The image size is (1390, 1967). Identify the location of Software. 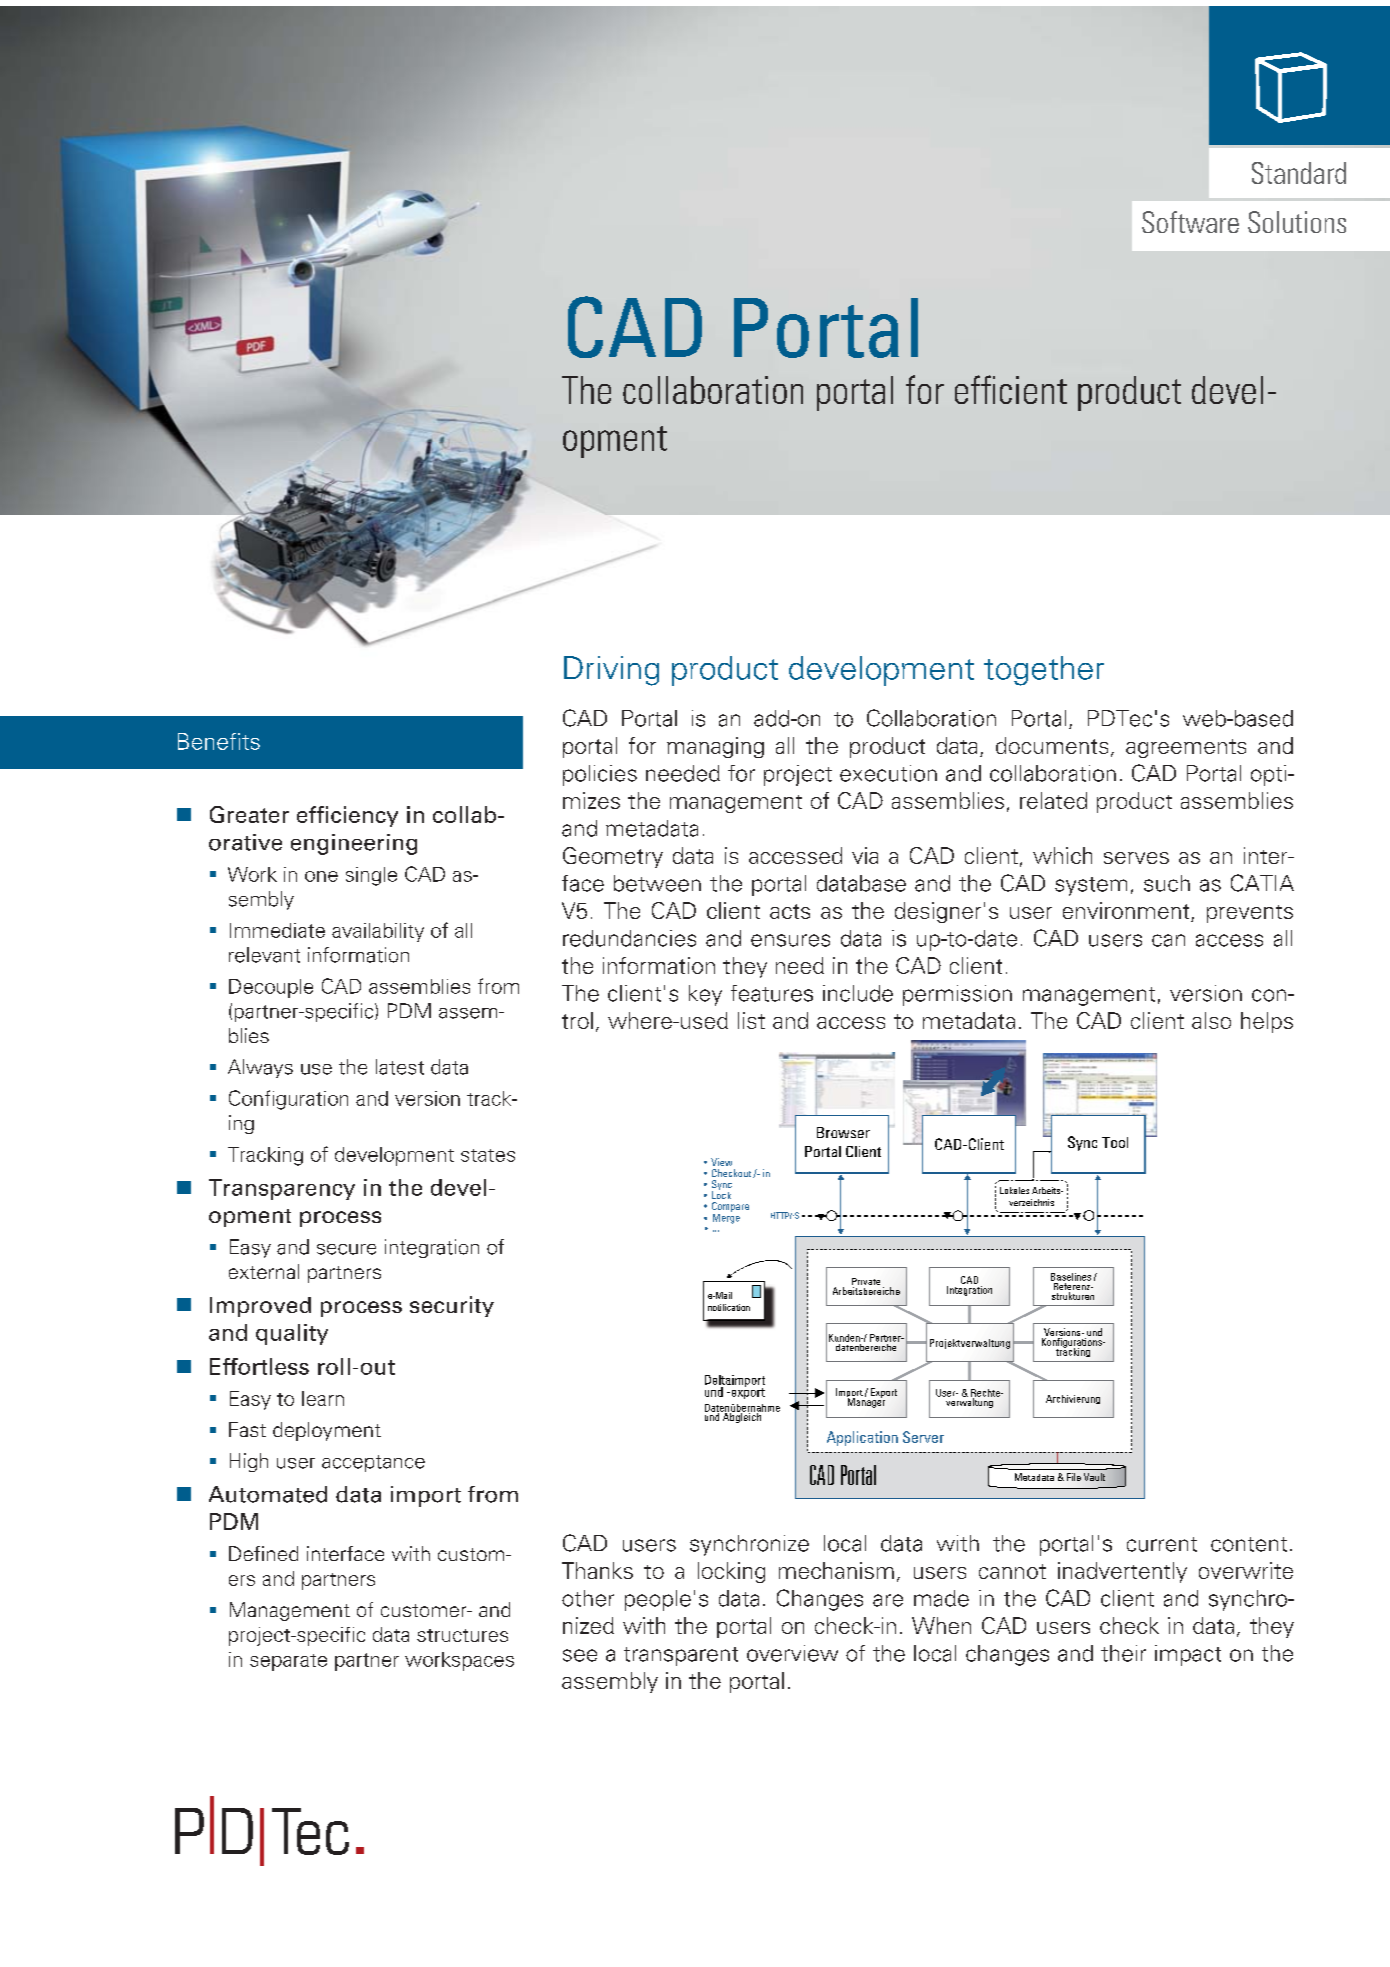
(1190, 222).
